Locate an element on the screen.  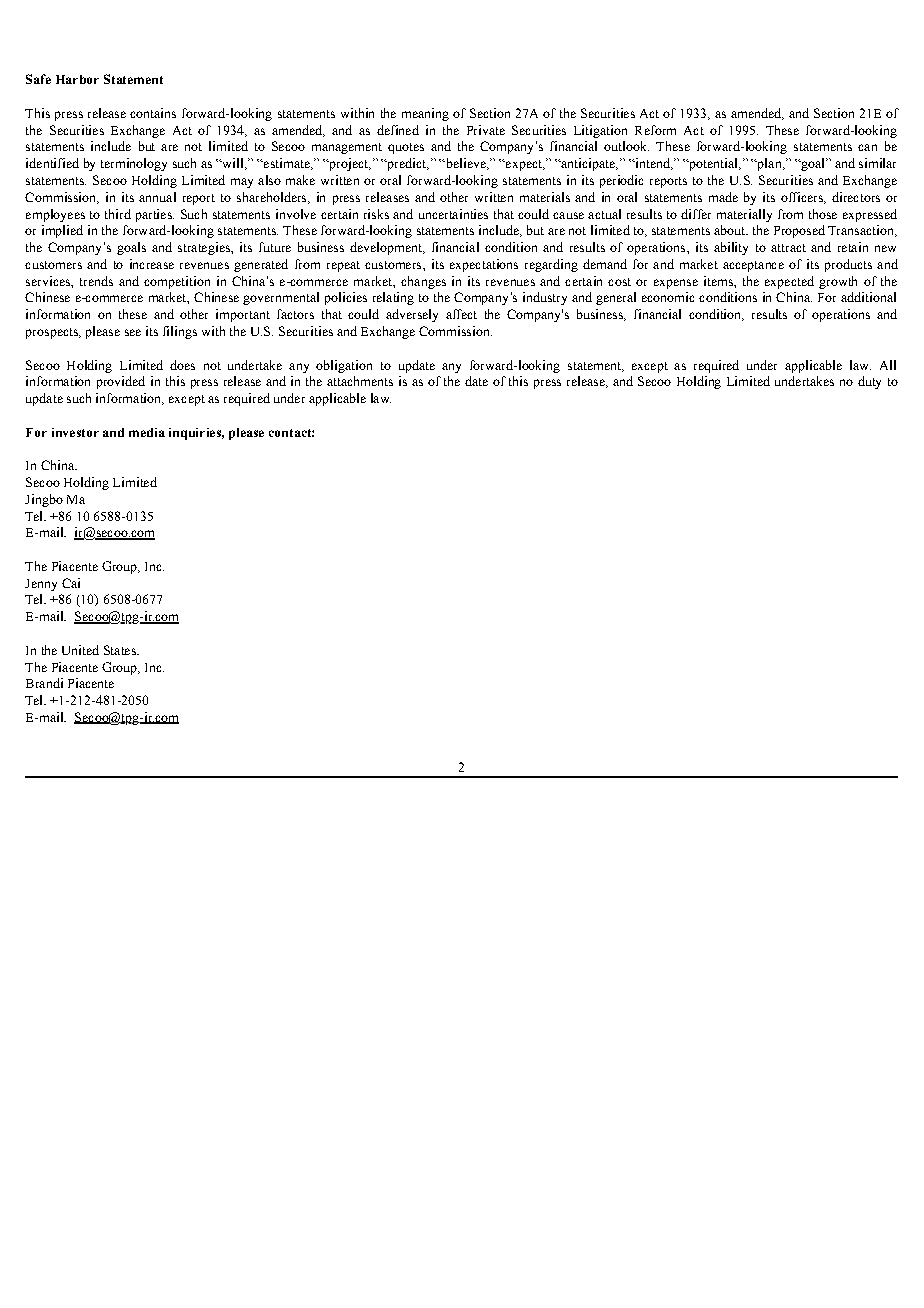
media is located at coordinates (147, 432).
